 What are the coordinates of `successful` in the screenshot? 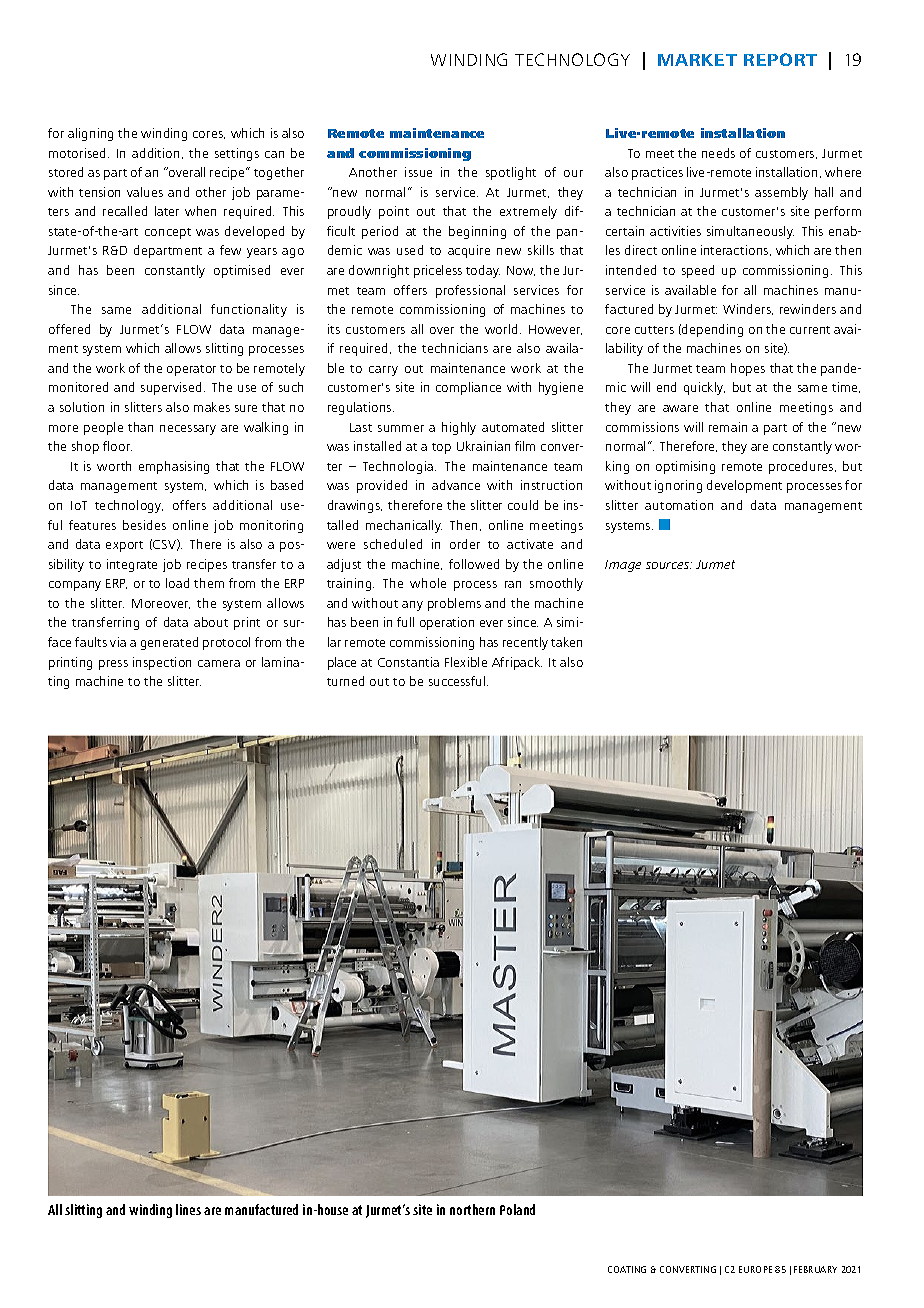 It's located at (458, 681).
